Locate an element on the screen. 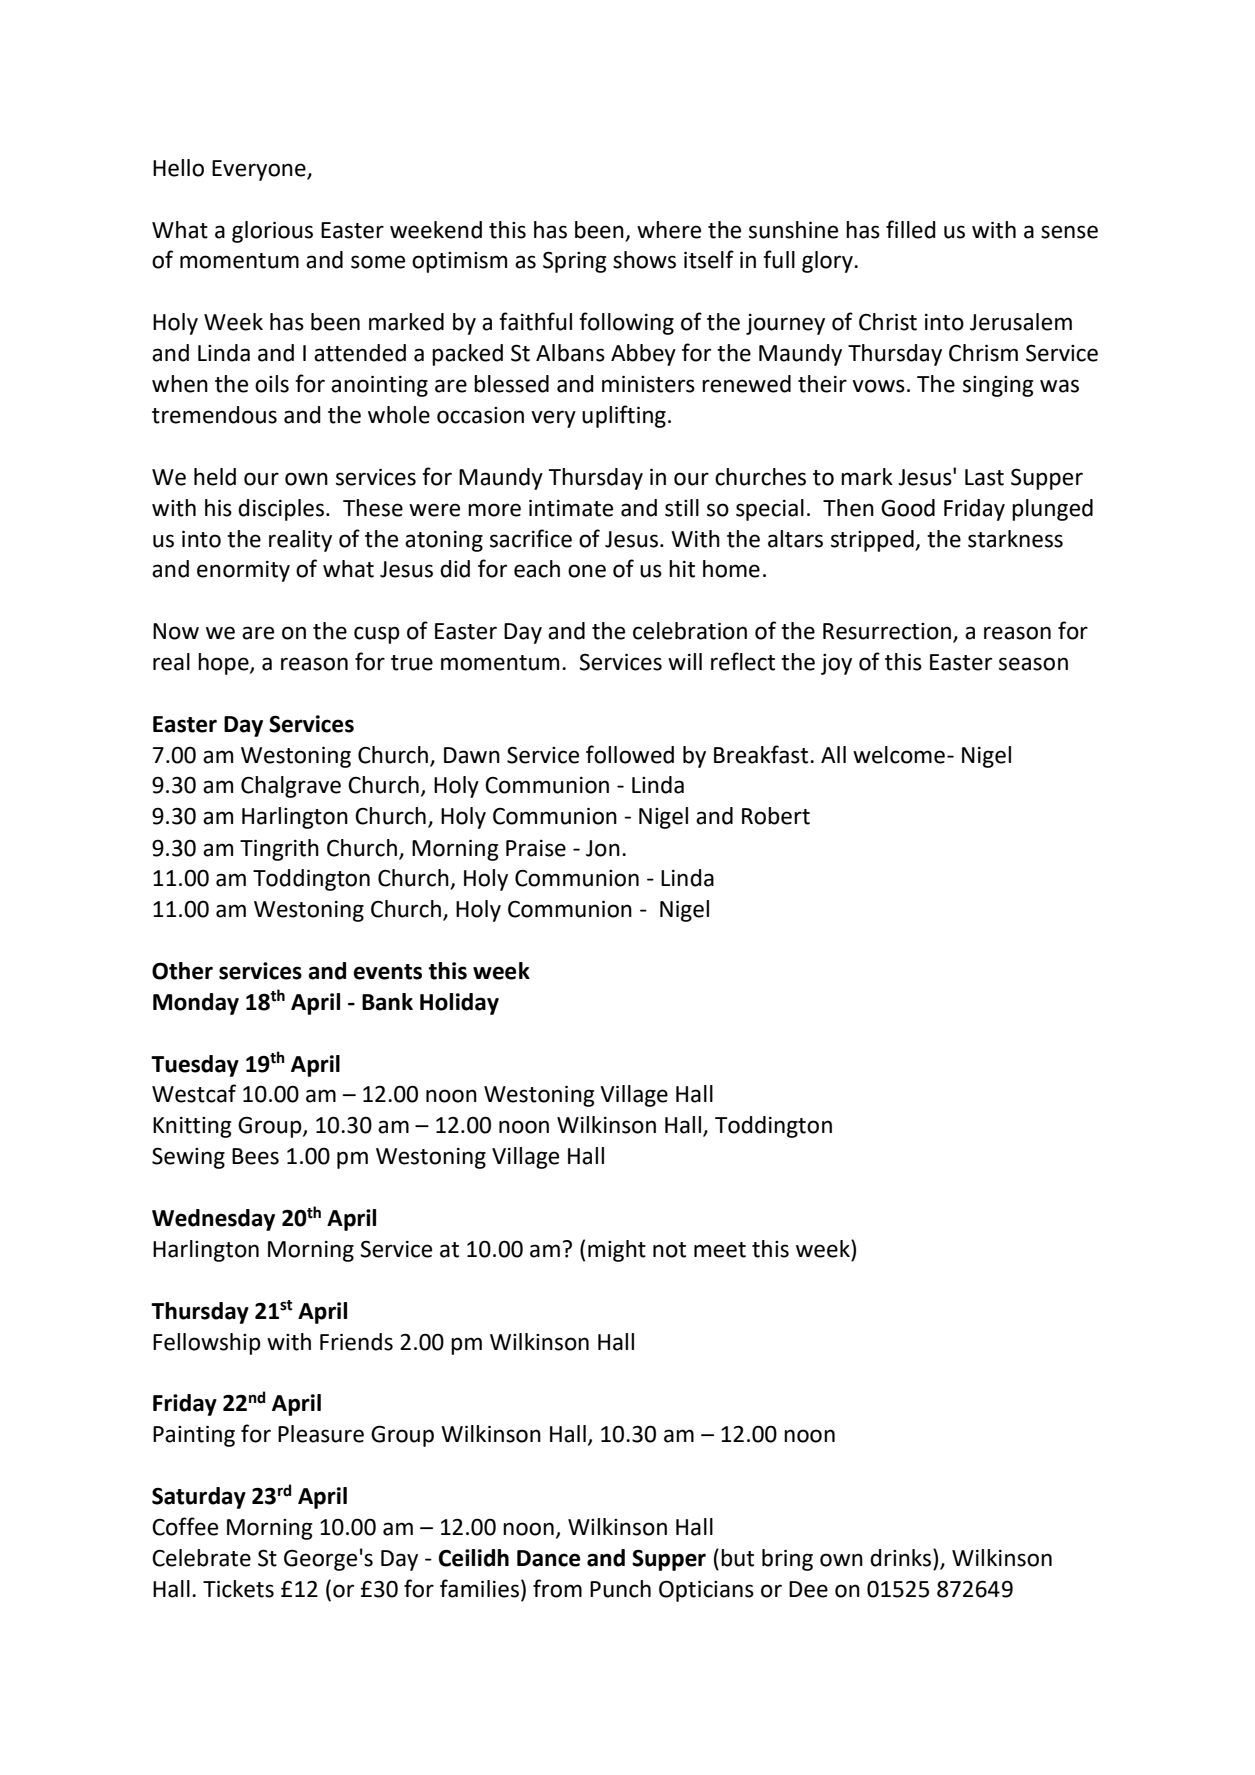  Tickets is located at coordinates (238, 1589).
